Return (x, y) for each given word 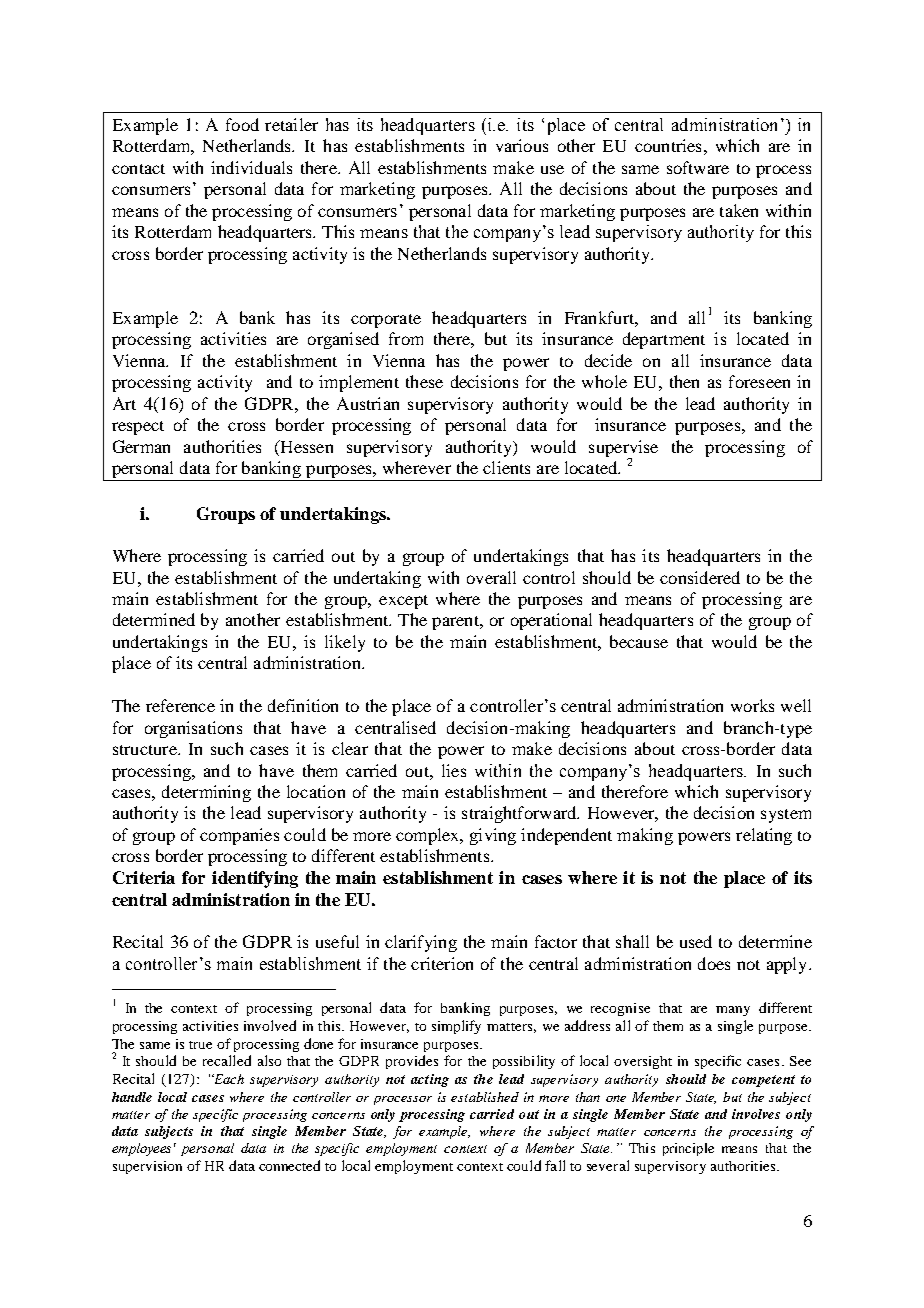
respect (138, 428)
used (696, 941)
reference (180, 705)
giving (493, 836)
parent (456, 623)
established (485, 1097)
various (522, 145)
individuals (251, 167)
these (424, 381)
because (639, 641)
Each (228, 1079)
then (684, 381)
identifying (255, 879)
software (698, 167)
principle (688, 1149)
